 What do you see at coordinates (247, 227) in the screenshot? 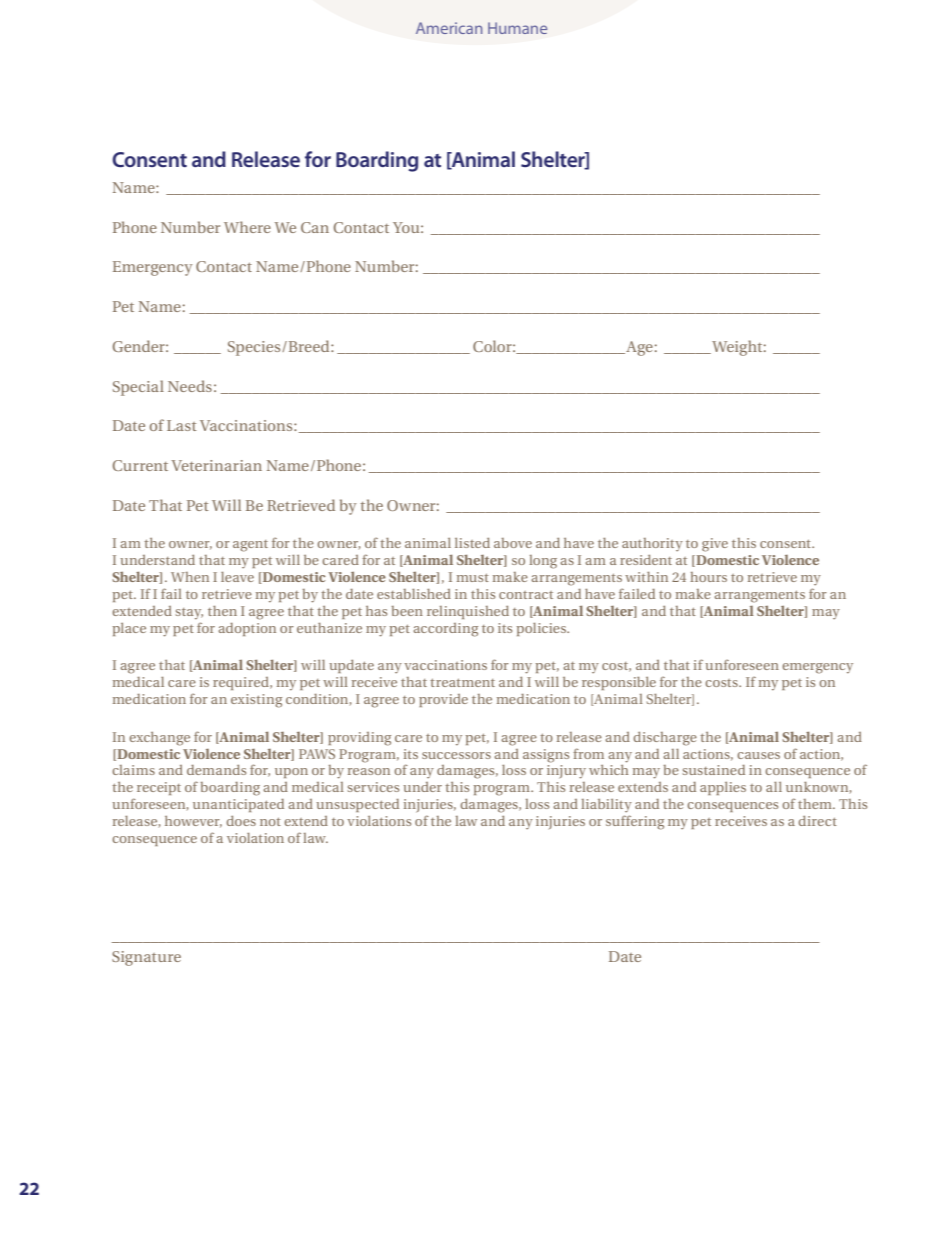
I see `Where` at bounding box center [247, 227].
